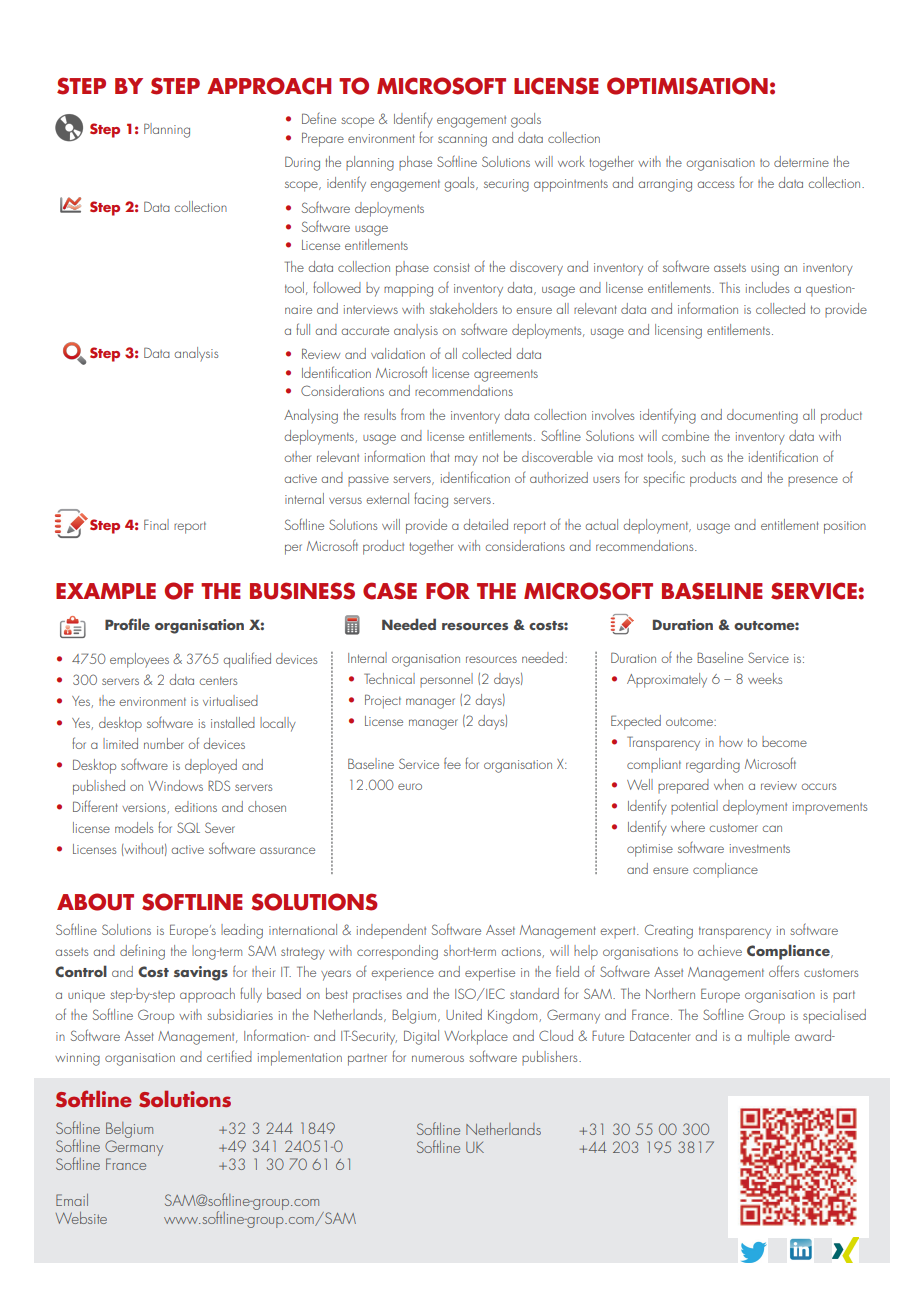  What do you see at coordinates (319, 118) in the page?
I see `Define` at bounding box center [319, 118].
